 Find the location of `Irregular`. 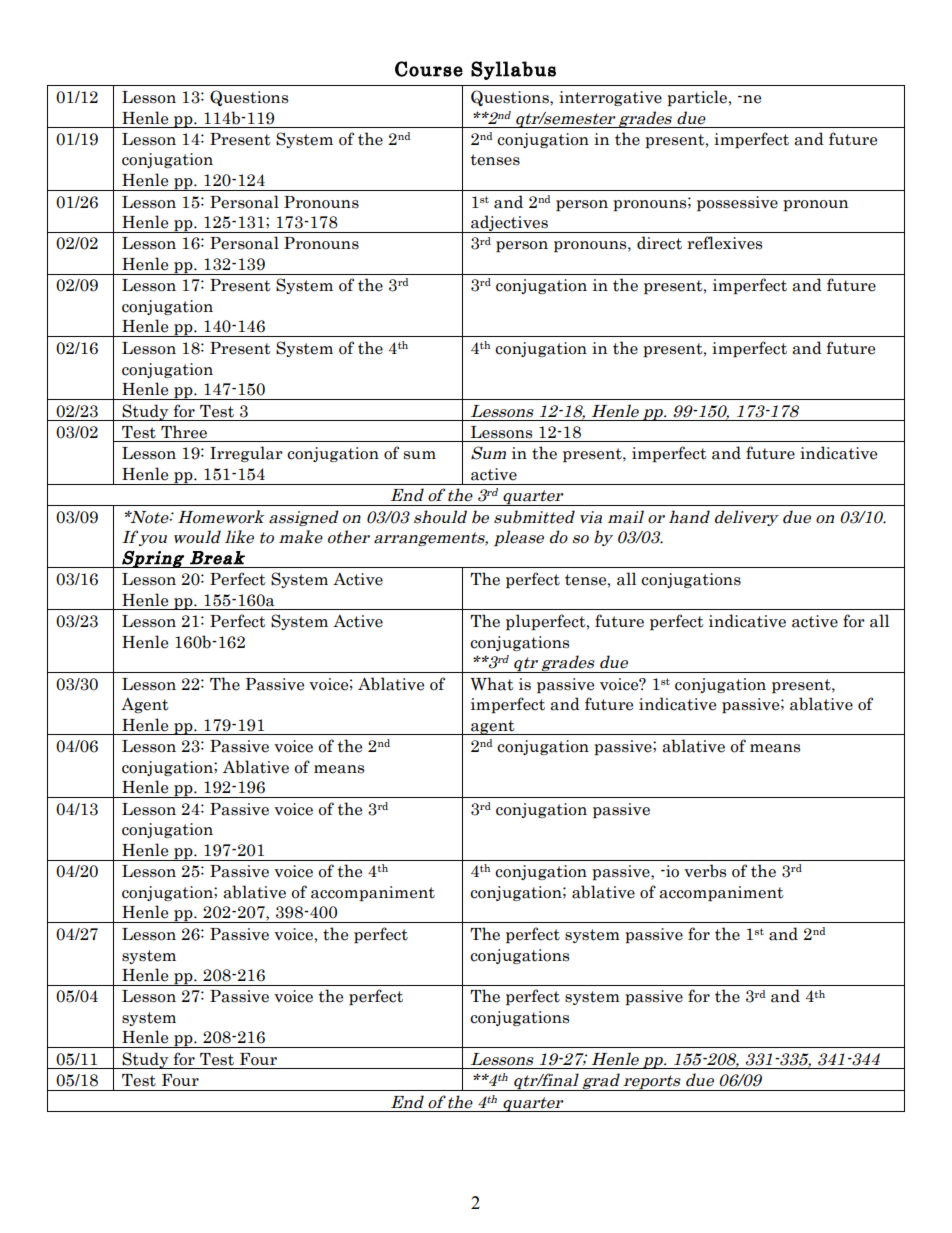

Irregular is located at coordinates (246, 454).
